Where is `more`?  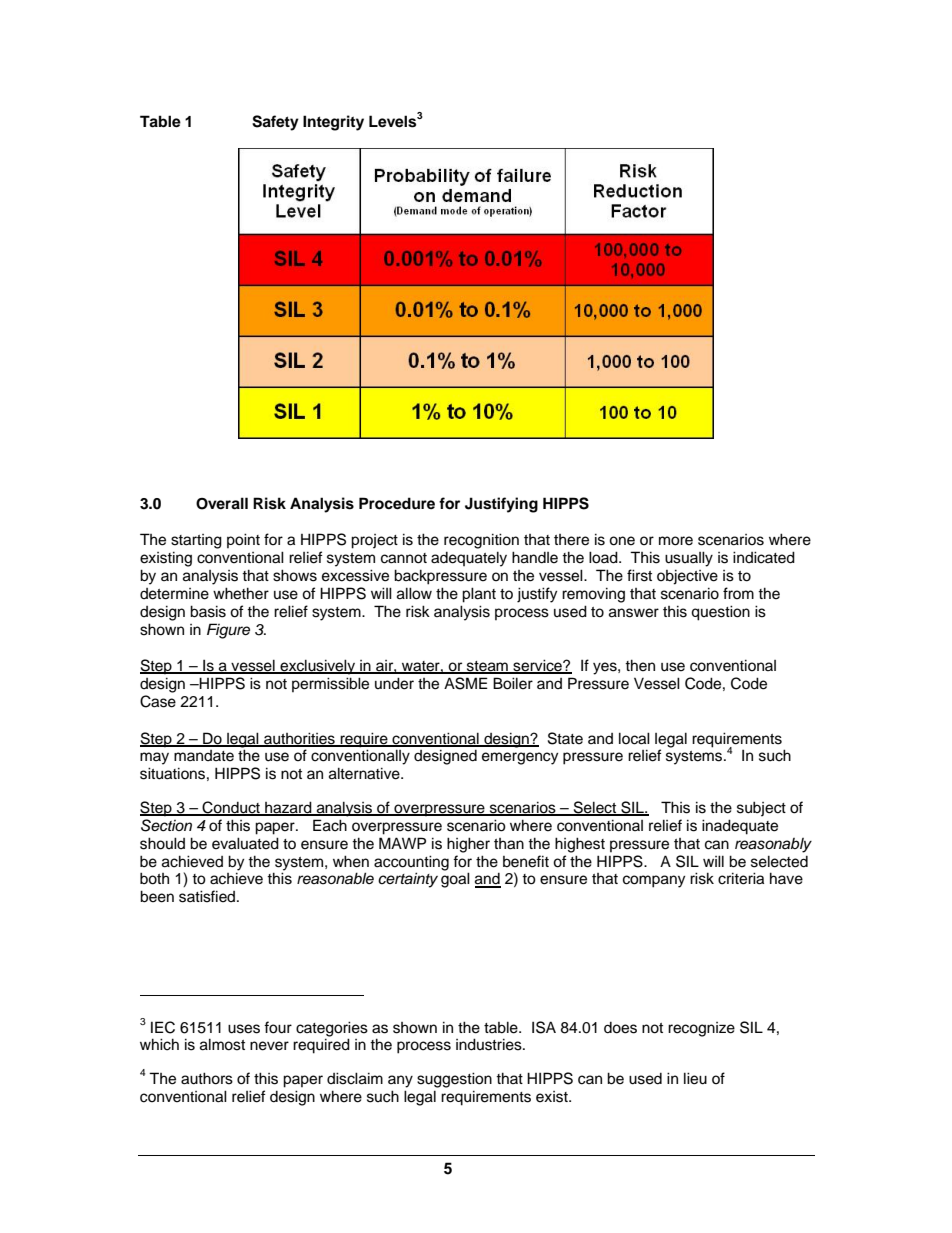 more is located at coordinates (676, 541).
